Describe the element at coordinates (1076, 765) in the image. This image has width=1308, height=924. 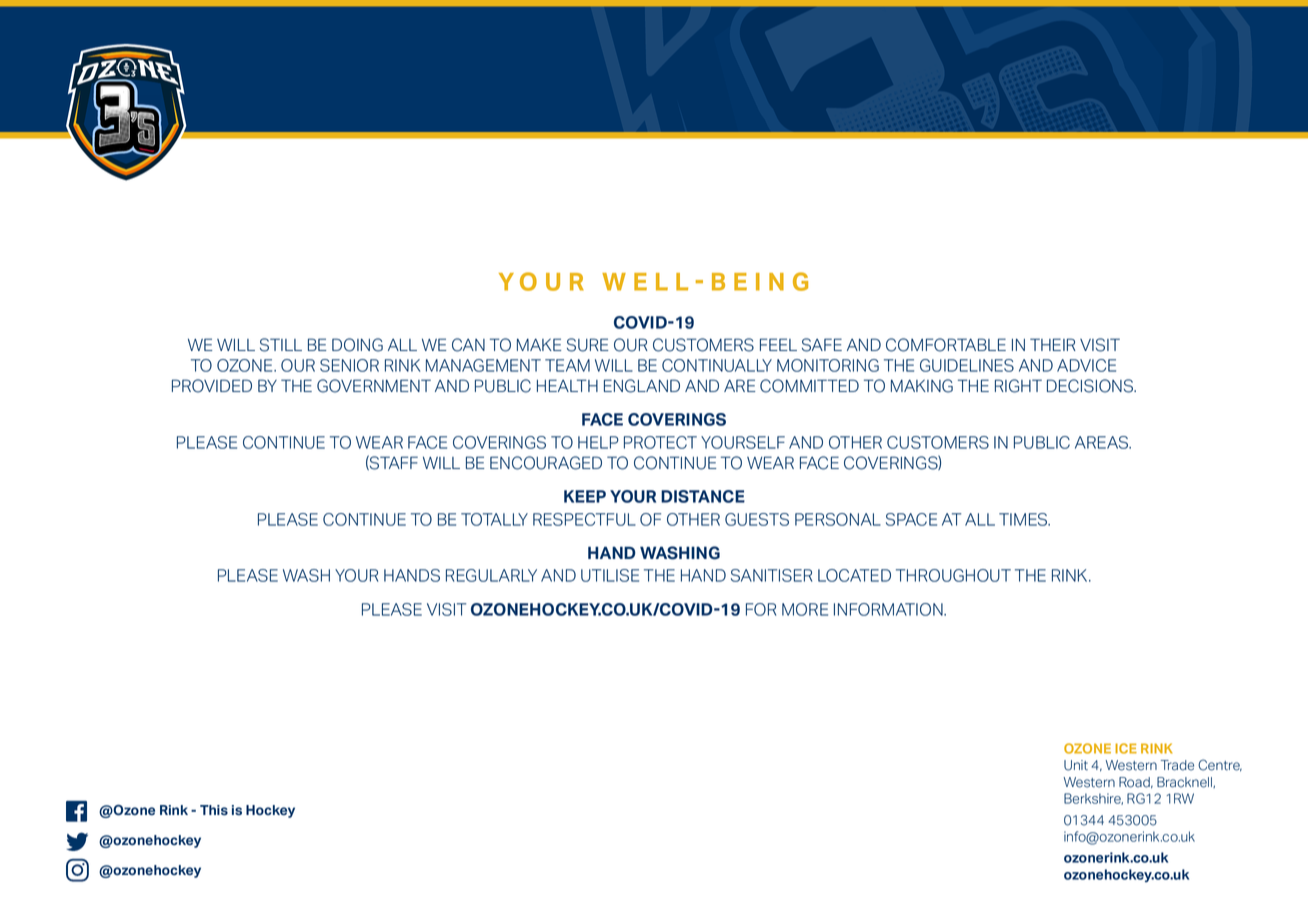
I see `Unit` at that location.
